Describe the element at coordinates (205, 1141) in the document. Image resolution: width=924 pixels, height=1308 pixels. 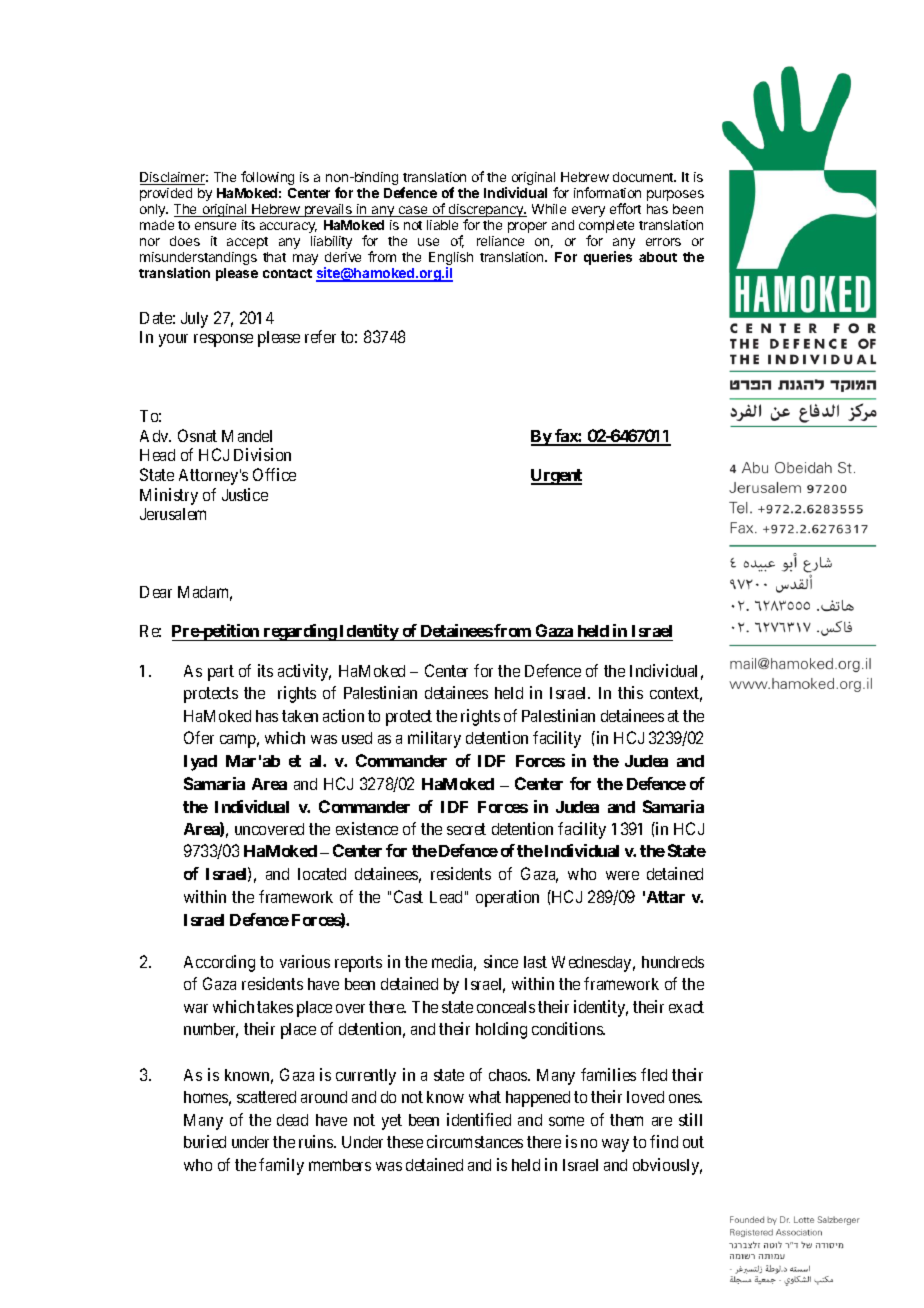
I see `buried` at that location.
